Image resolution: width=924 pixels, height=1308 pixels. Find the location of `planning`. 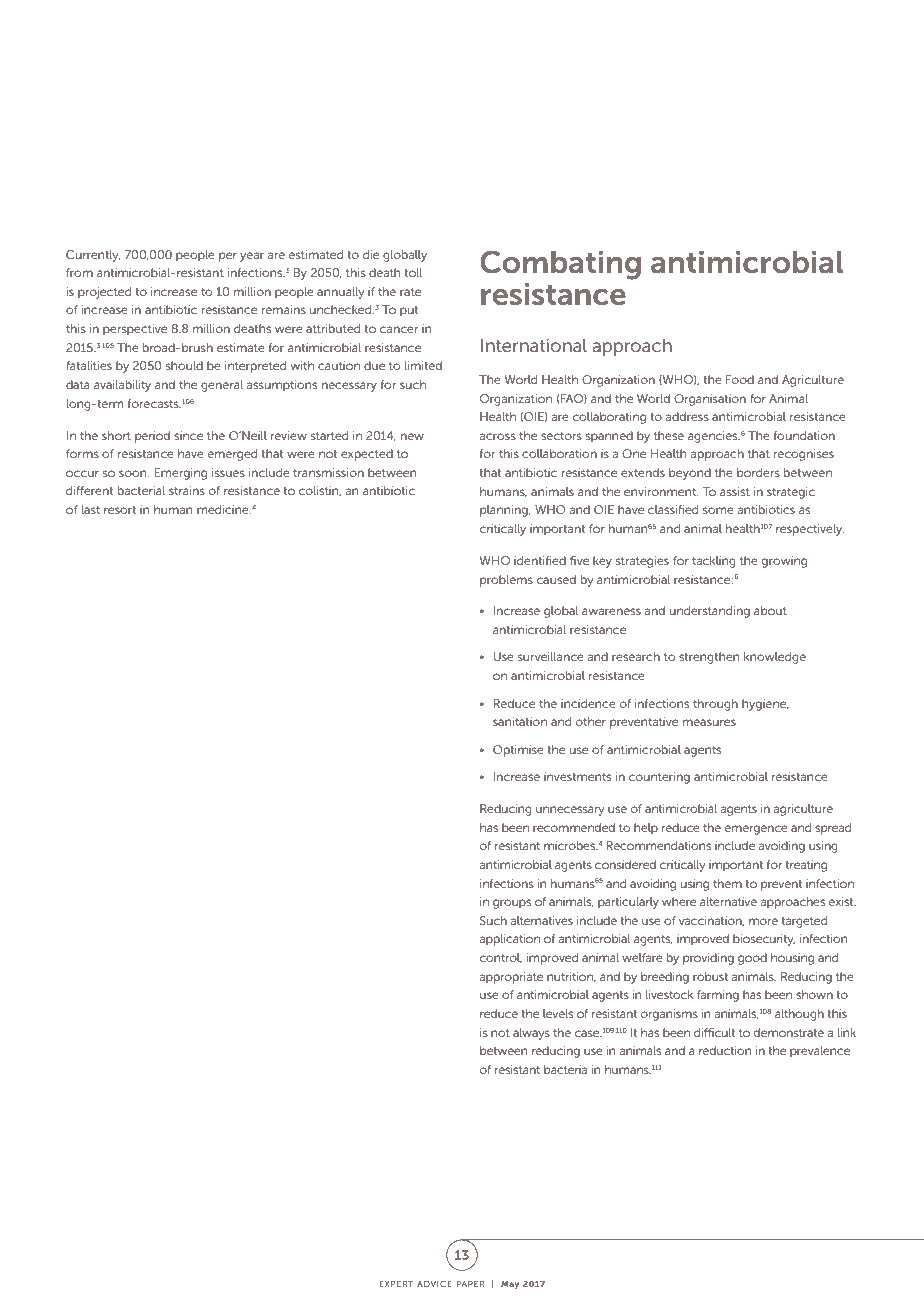

planning is located at coordinates (505, 511).
